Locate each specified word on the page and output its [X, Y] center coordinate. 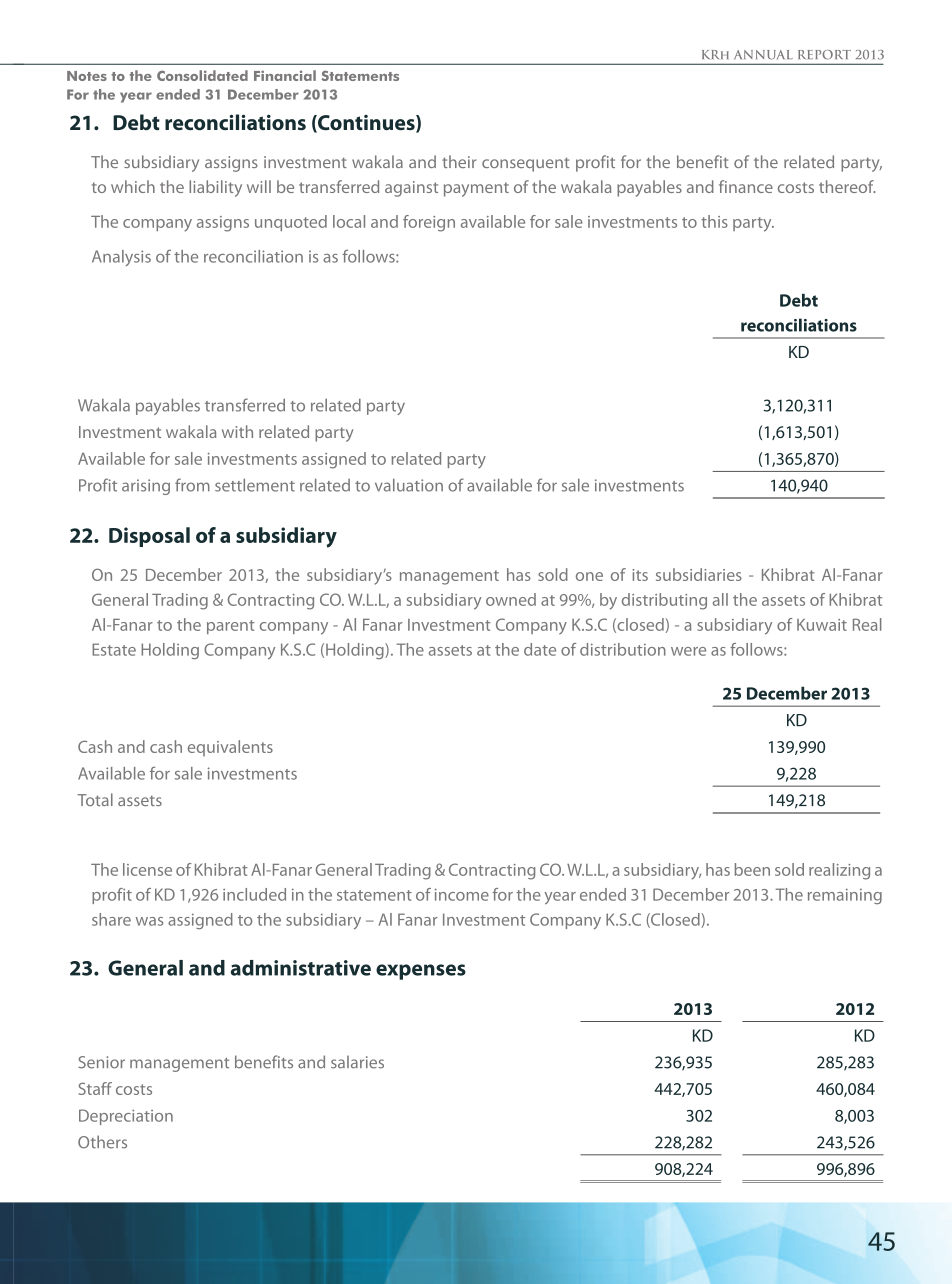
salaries [357, 1062]
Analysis [121, 258]
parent [231, 627]
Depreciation [126, 1117]
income [462, 894]
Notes [87, 76]
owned [511, 599]
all [720, 599]
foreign [429, 223]
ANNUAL [763, 55]
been [752, 869]
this [714, 221]
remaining [845, 896]
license [147, 869]
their [459, 161]
